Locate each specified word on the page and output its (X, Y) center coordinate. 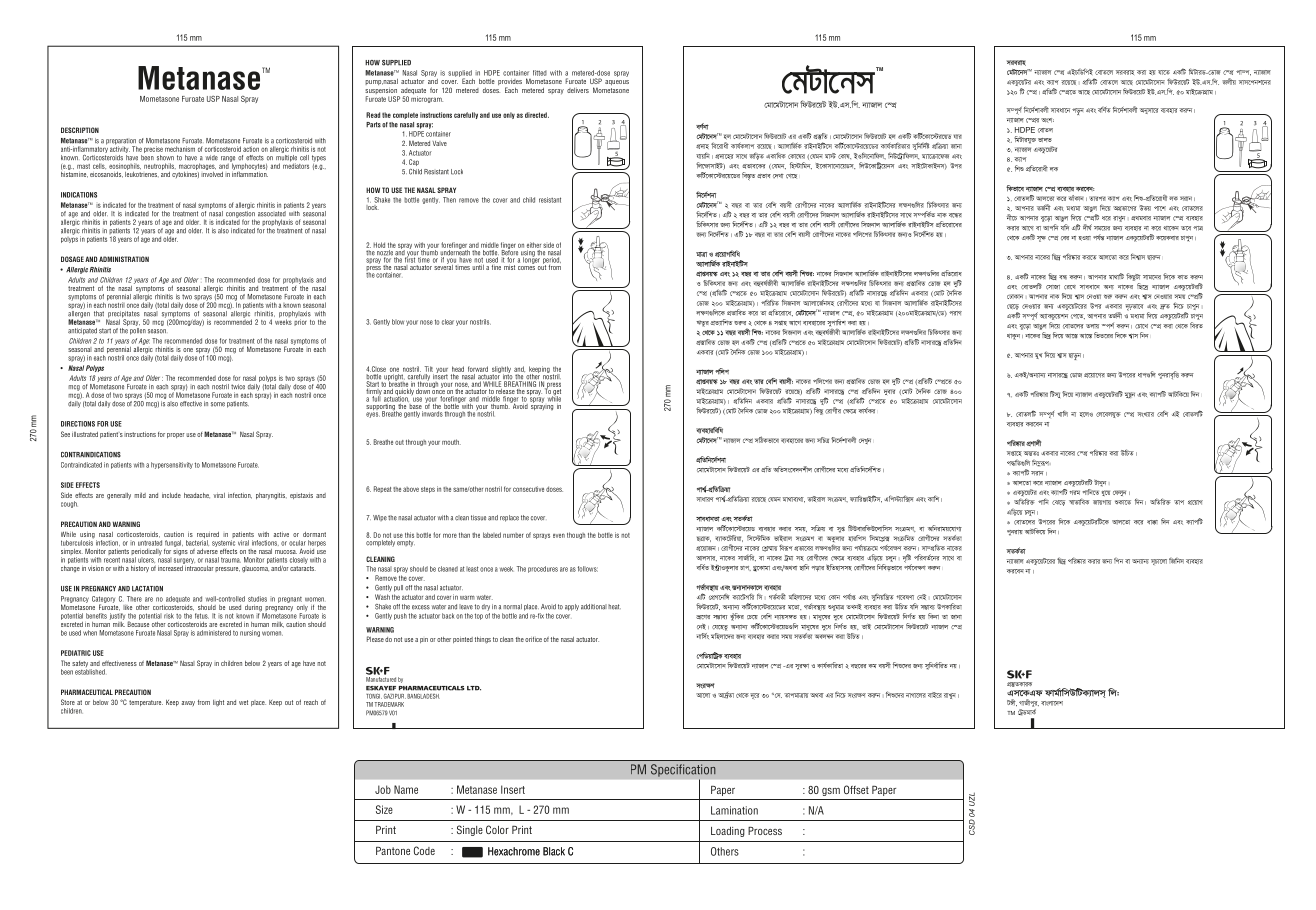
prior (300, 321)
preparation (121, 142)
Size (384, 809)
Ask (1047, 120)
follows (588, 569)
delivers (578, 90)
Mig (1075, 492)
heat (614, 607)
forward (478, 369)
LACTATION (147, 589)
